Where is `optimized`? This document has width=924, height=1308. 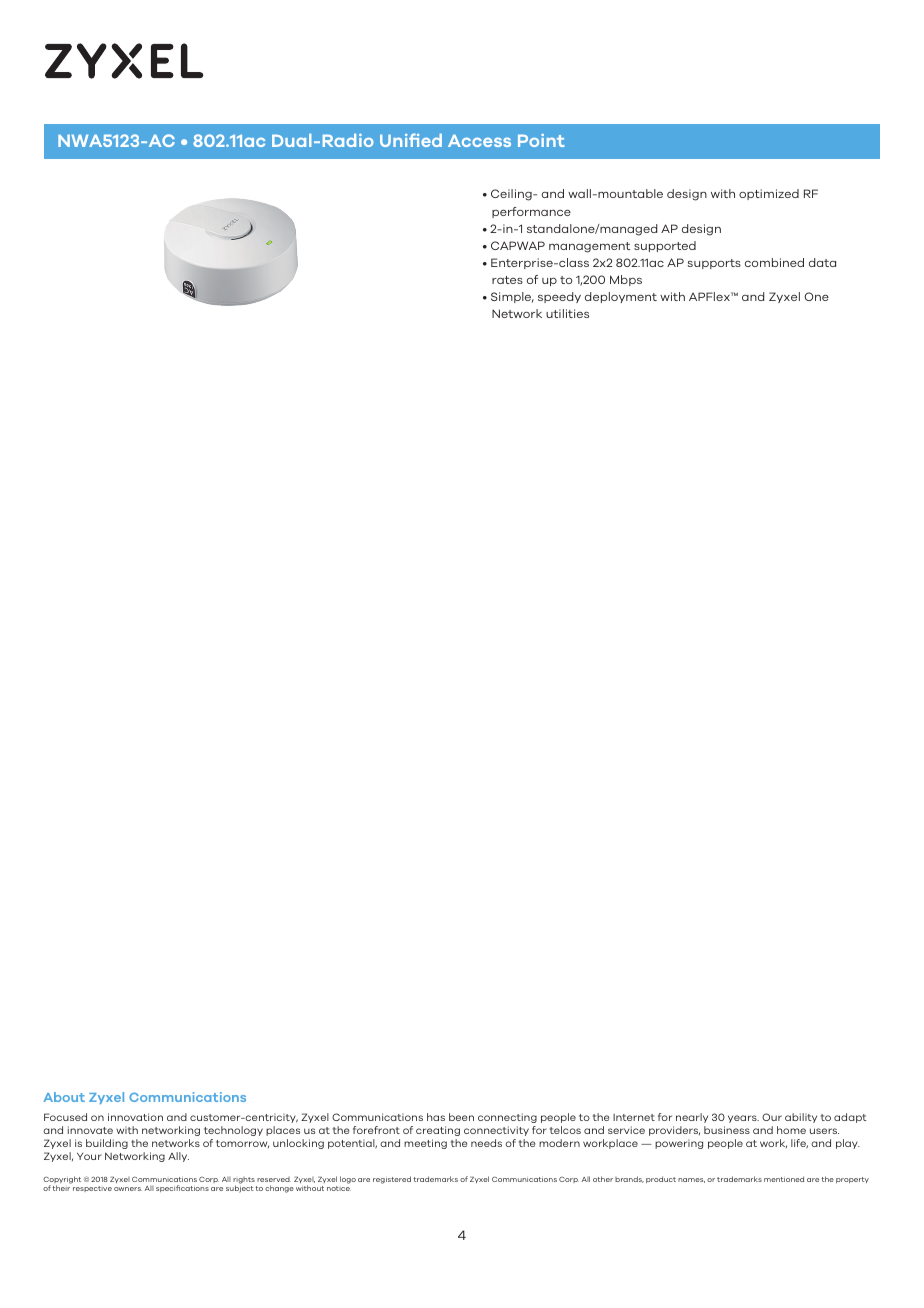 optimized is located at coordinates (769, 194).
